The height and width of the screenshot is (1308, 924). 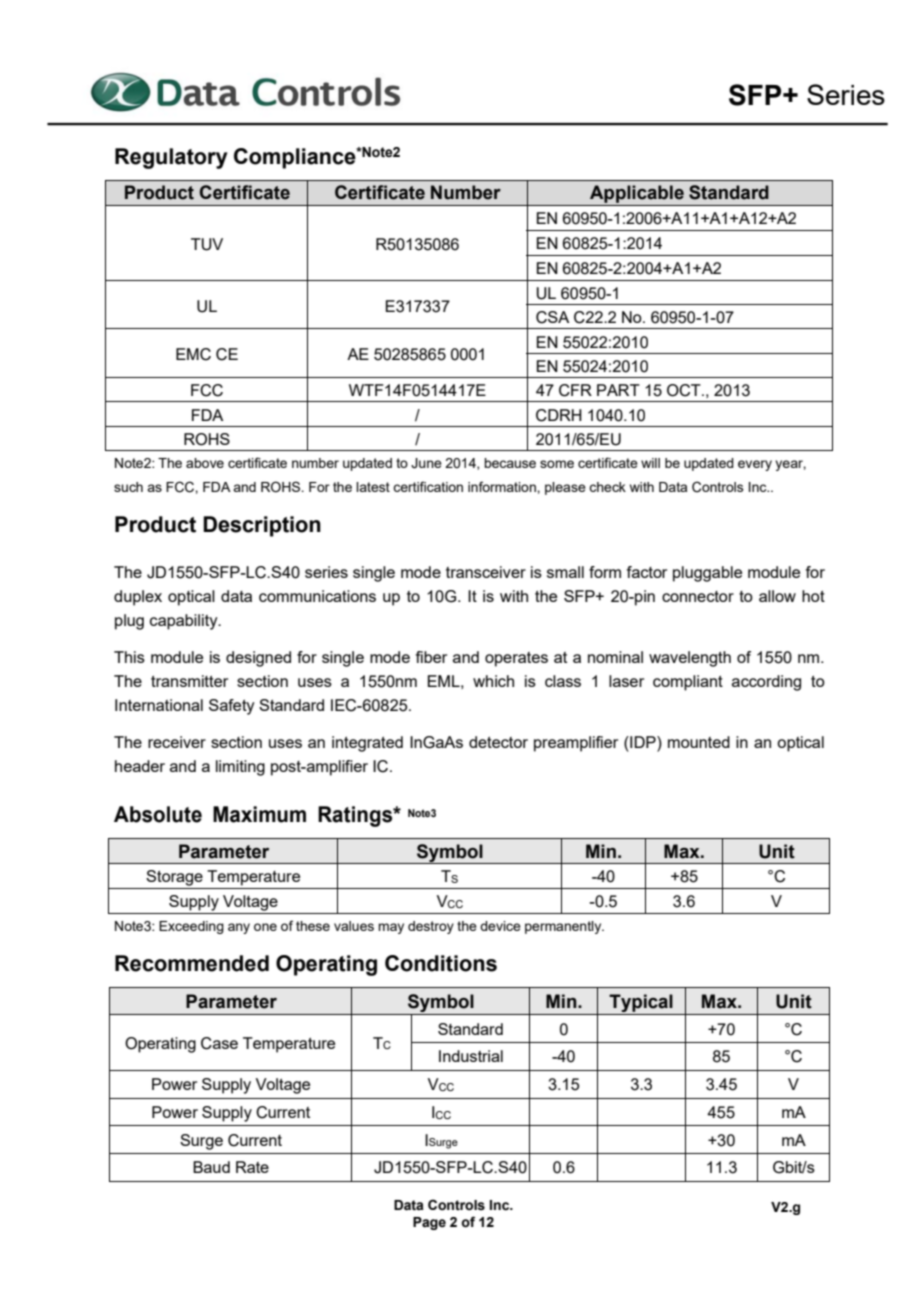 What do you see at coordinates (766, 683) in the screenshot?
I see `according` at bounding box center [766, 683].
